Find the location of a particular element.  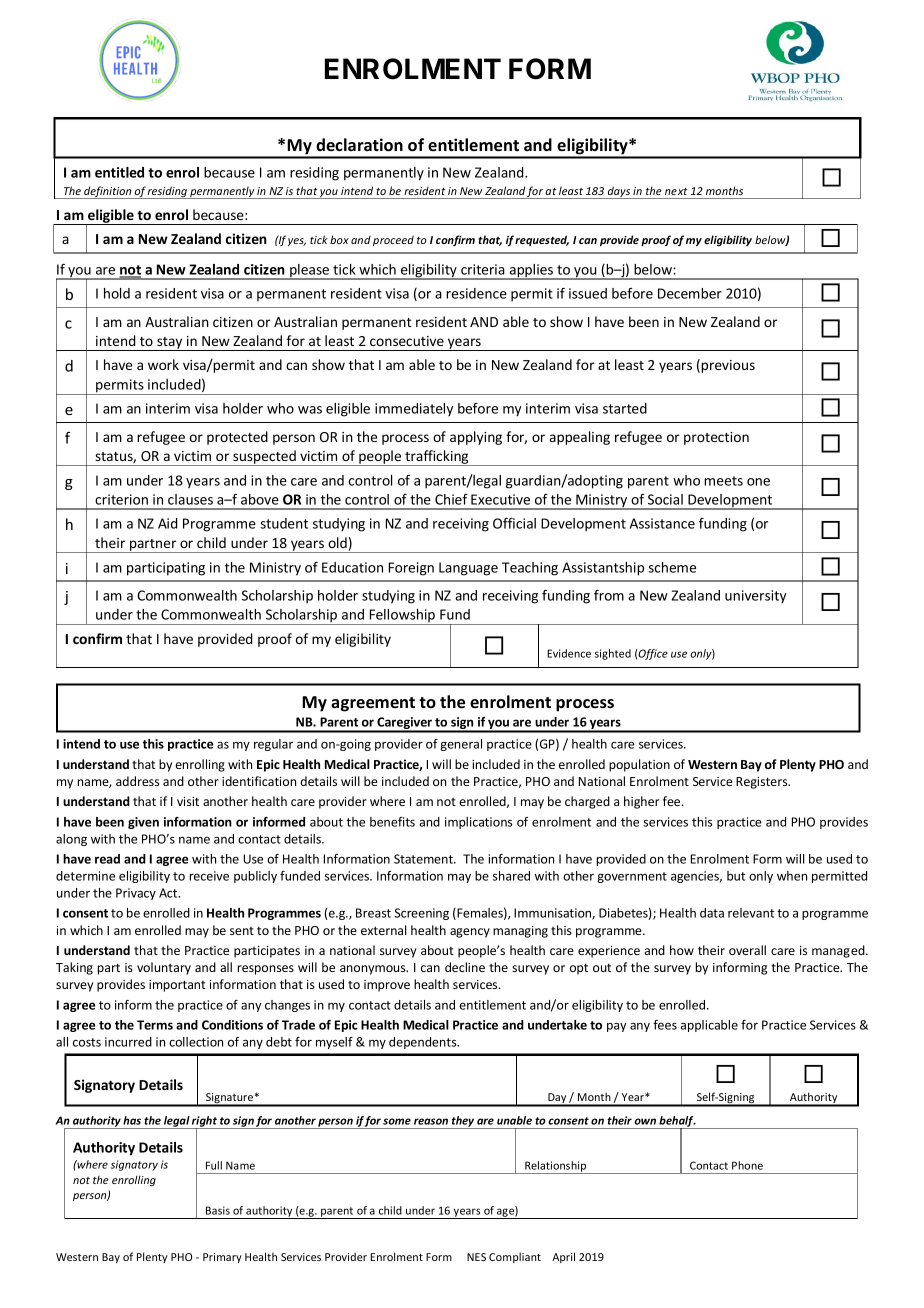

voluntary is located at coordinates (164, 968).
